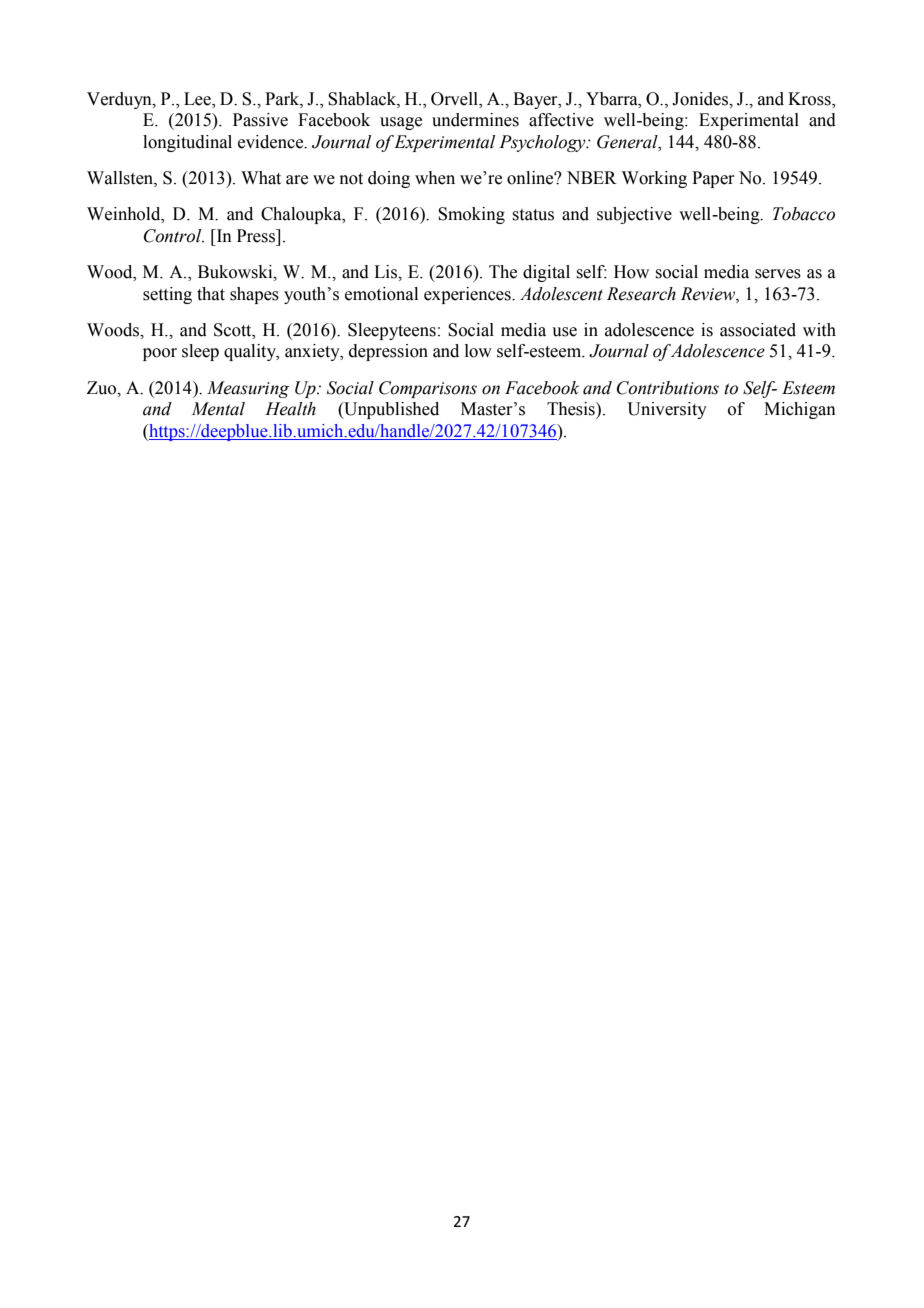 This image has width=924, height=1308. Describe the element at coordinates (251, 352) in the image. I see `quality` at that location.
